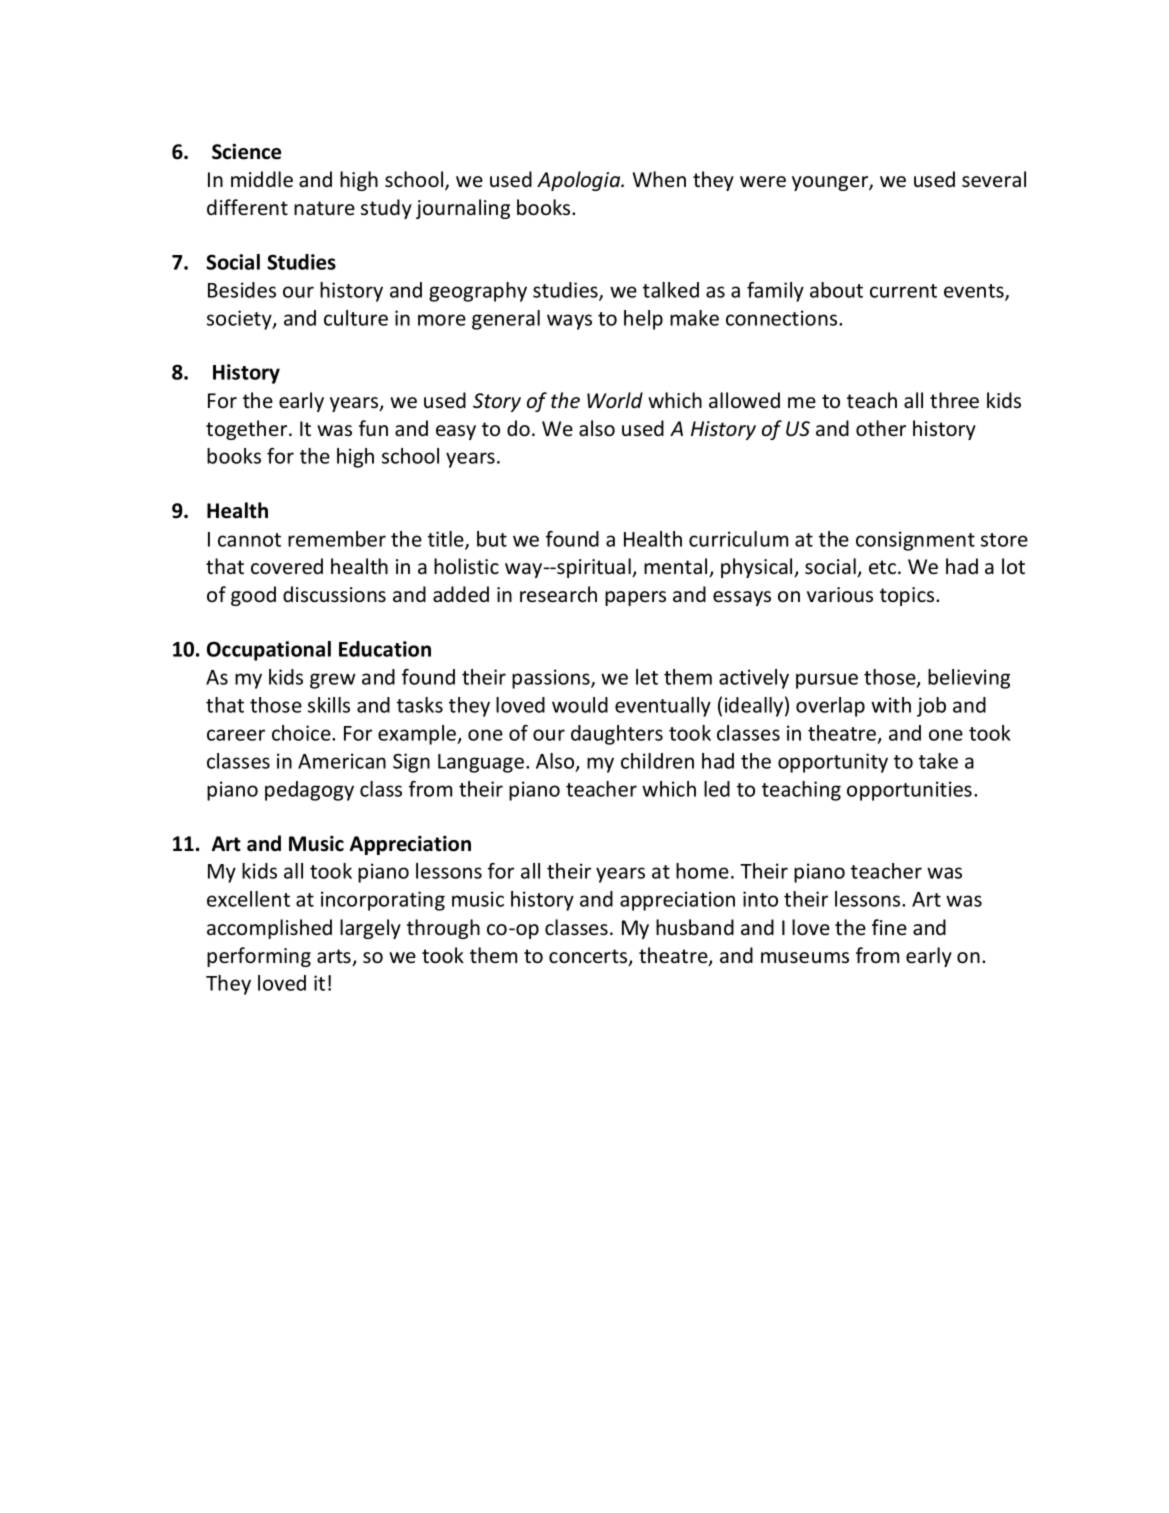 The height and width of the screenshot is (1513, 1169). Describe the element at coordinates (695, 927) in the screenshot. I see `husband` at that location.
